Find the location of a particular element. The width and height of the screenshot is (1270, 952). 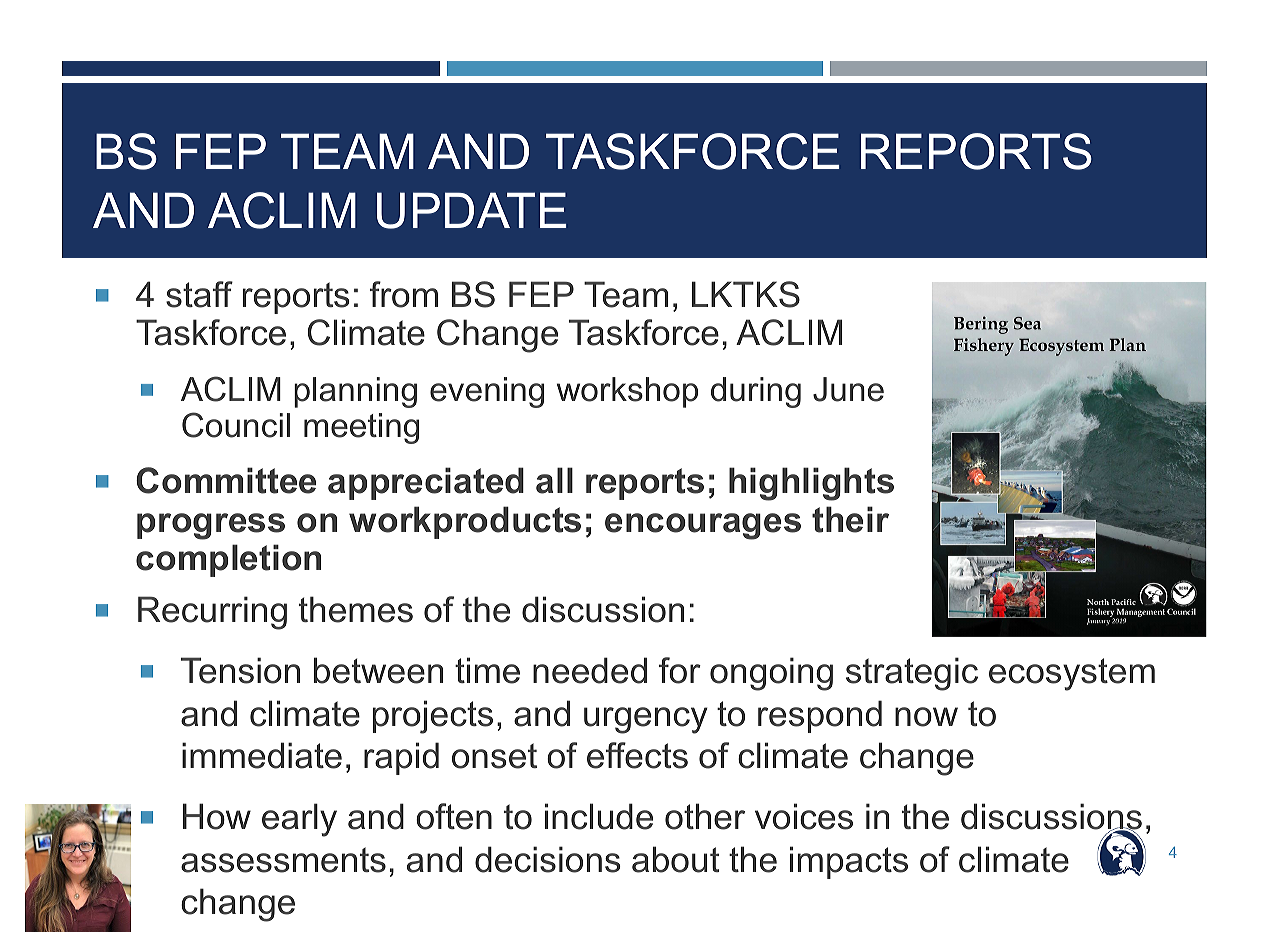

strategic is located at coordinates (912, 674).
